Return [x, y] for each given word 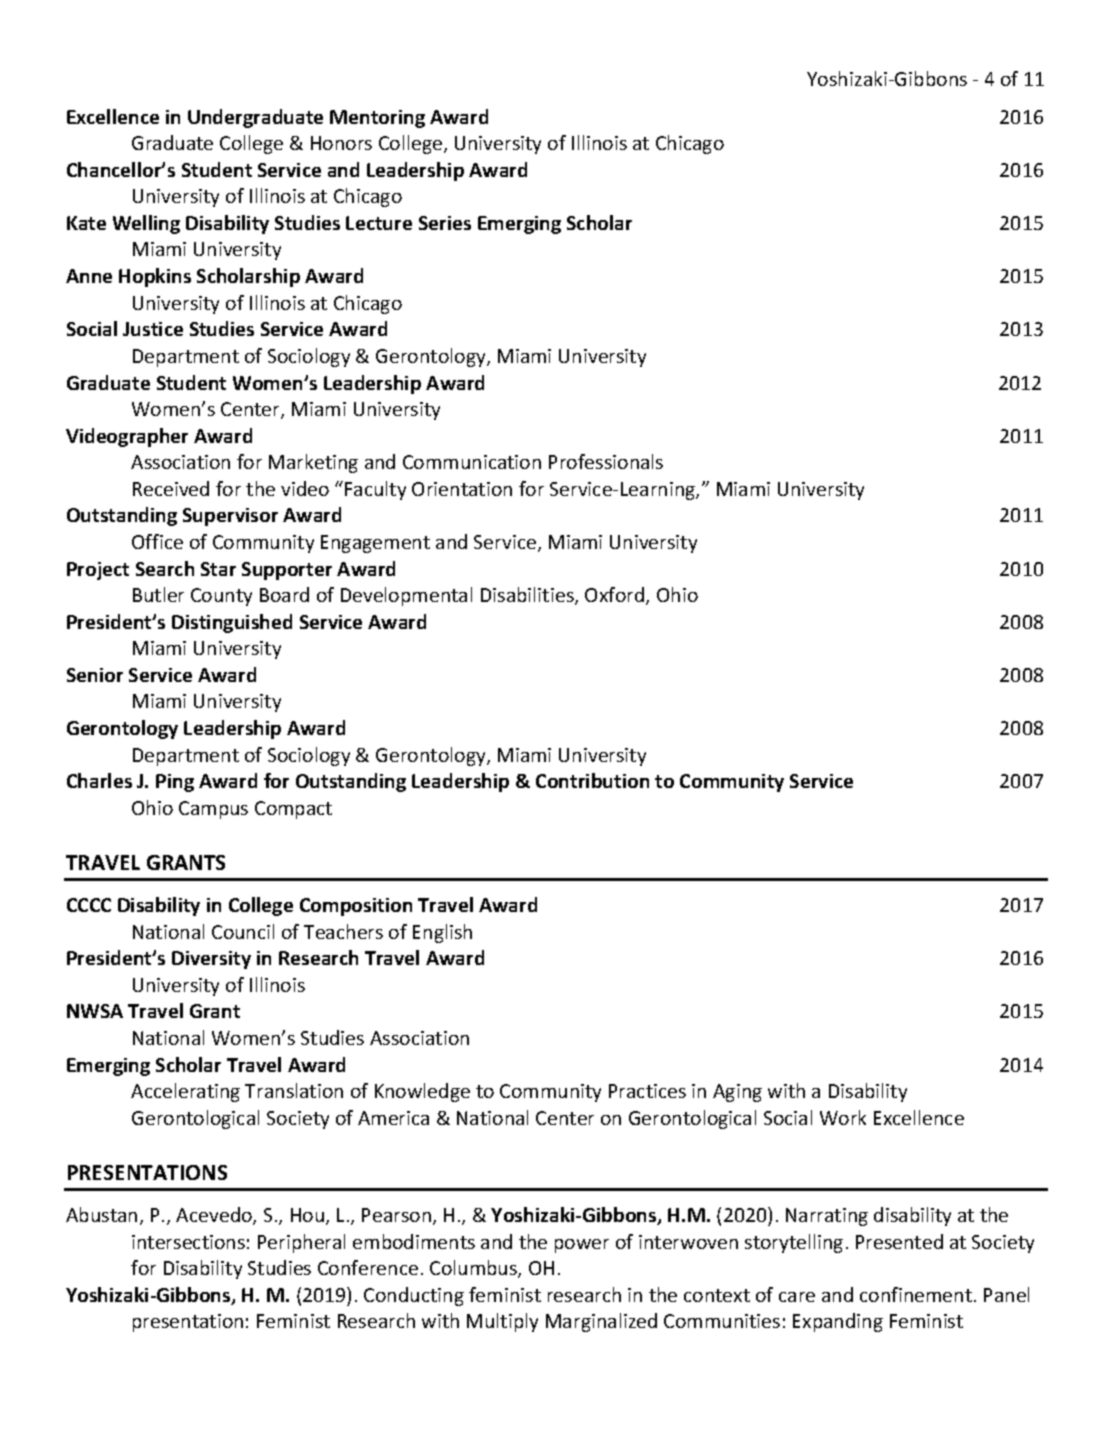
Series [445, 223]
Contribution [592, 780]
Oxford [616, 596]
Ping [175, 783]
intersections [188, 1242]
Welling [146, 224]
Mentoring [377, 119]
